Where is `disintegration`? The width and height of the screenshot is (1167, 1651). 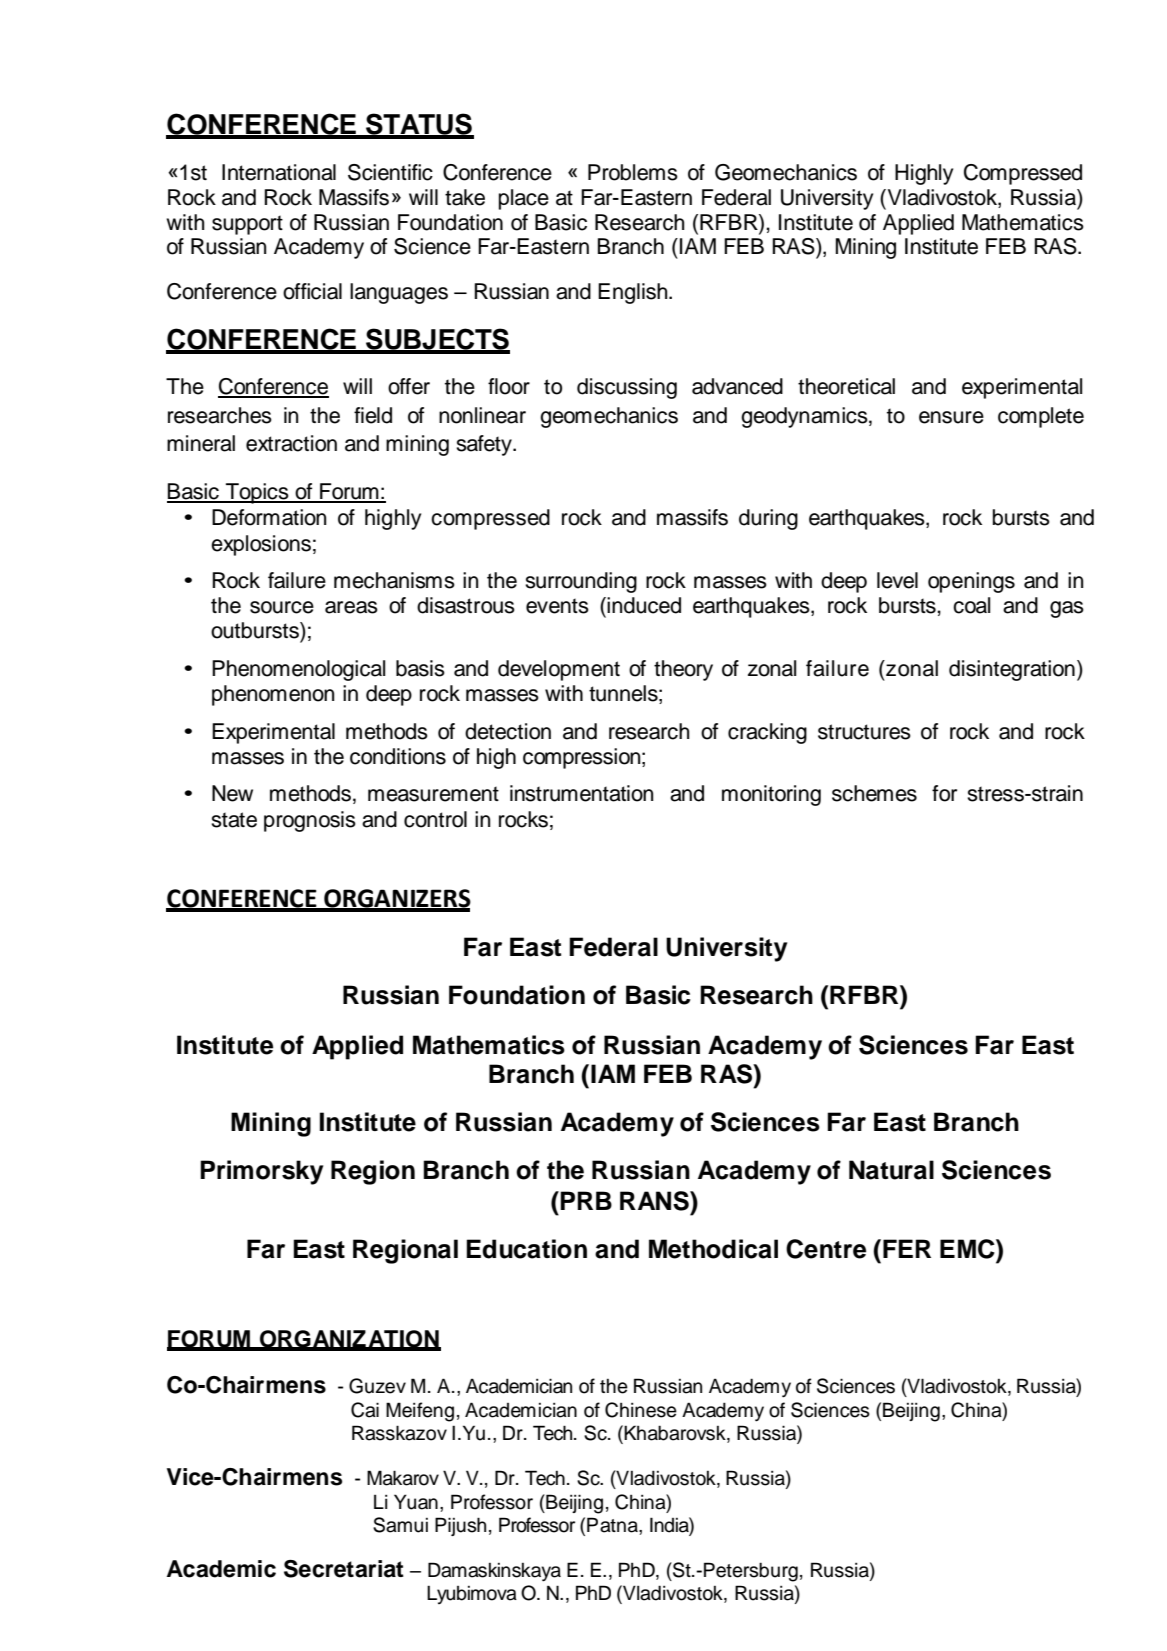
disintegration is located at coordinates (1012, 670).
